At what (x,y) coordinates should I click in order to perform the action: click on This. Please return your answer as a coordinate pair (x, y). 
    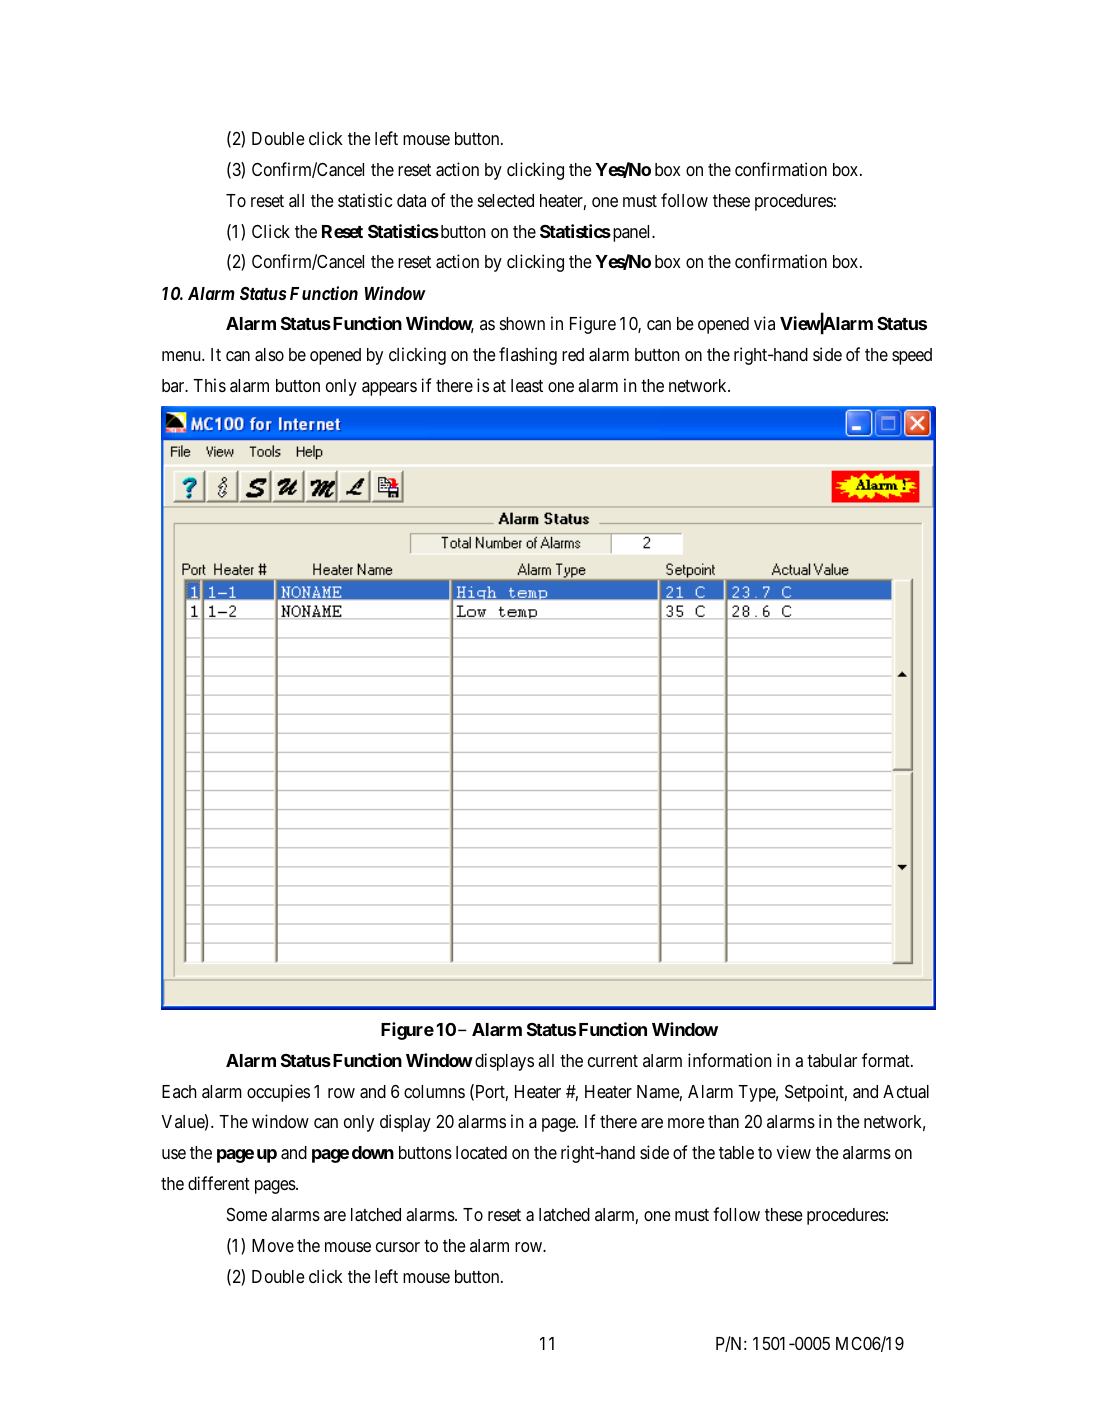
    Looking at the image, I should click on (209, 385).
